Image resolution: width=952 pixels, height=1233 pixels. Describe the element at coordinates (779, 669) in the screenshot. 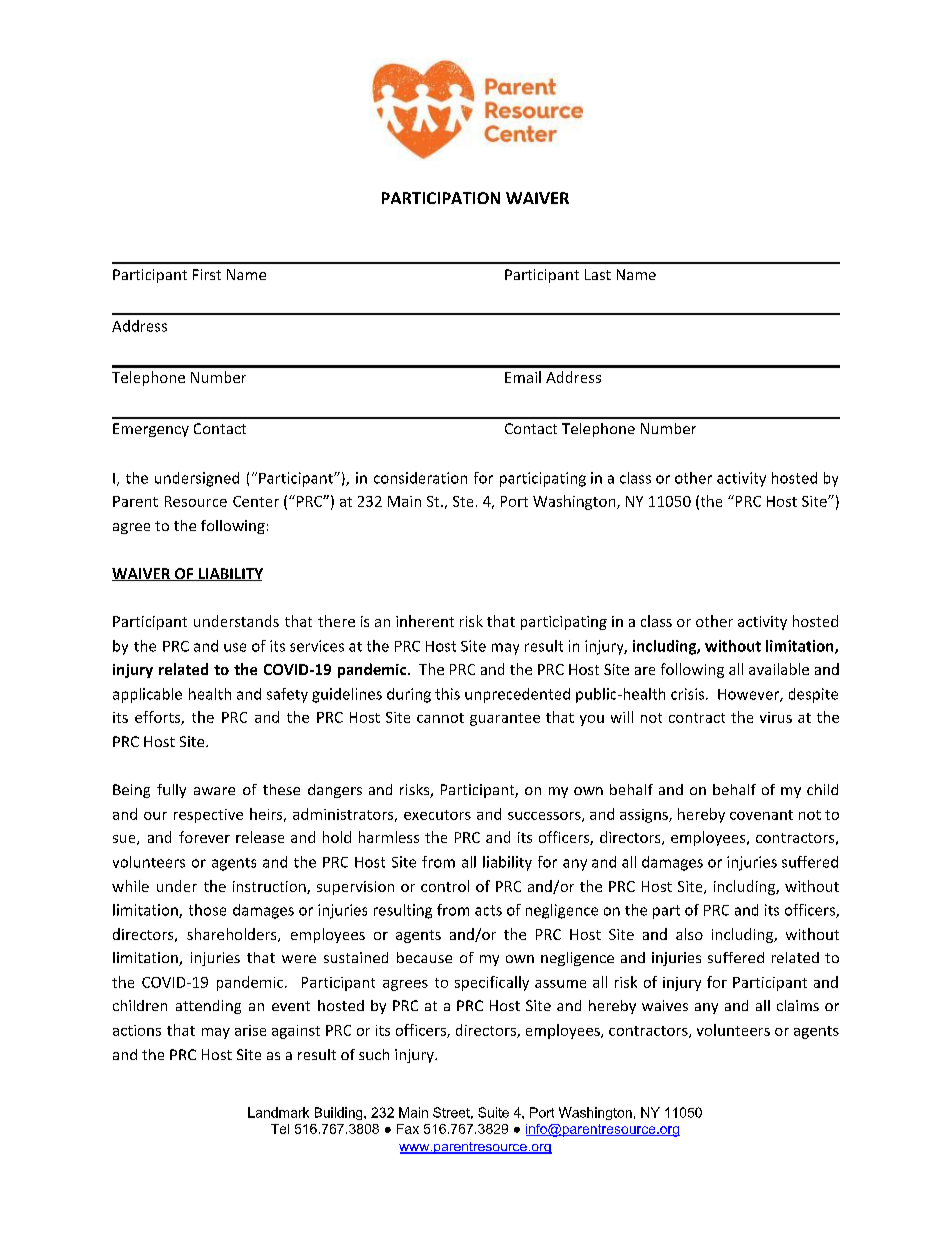

I see `available` at that location.
